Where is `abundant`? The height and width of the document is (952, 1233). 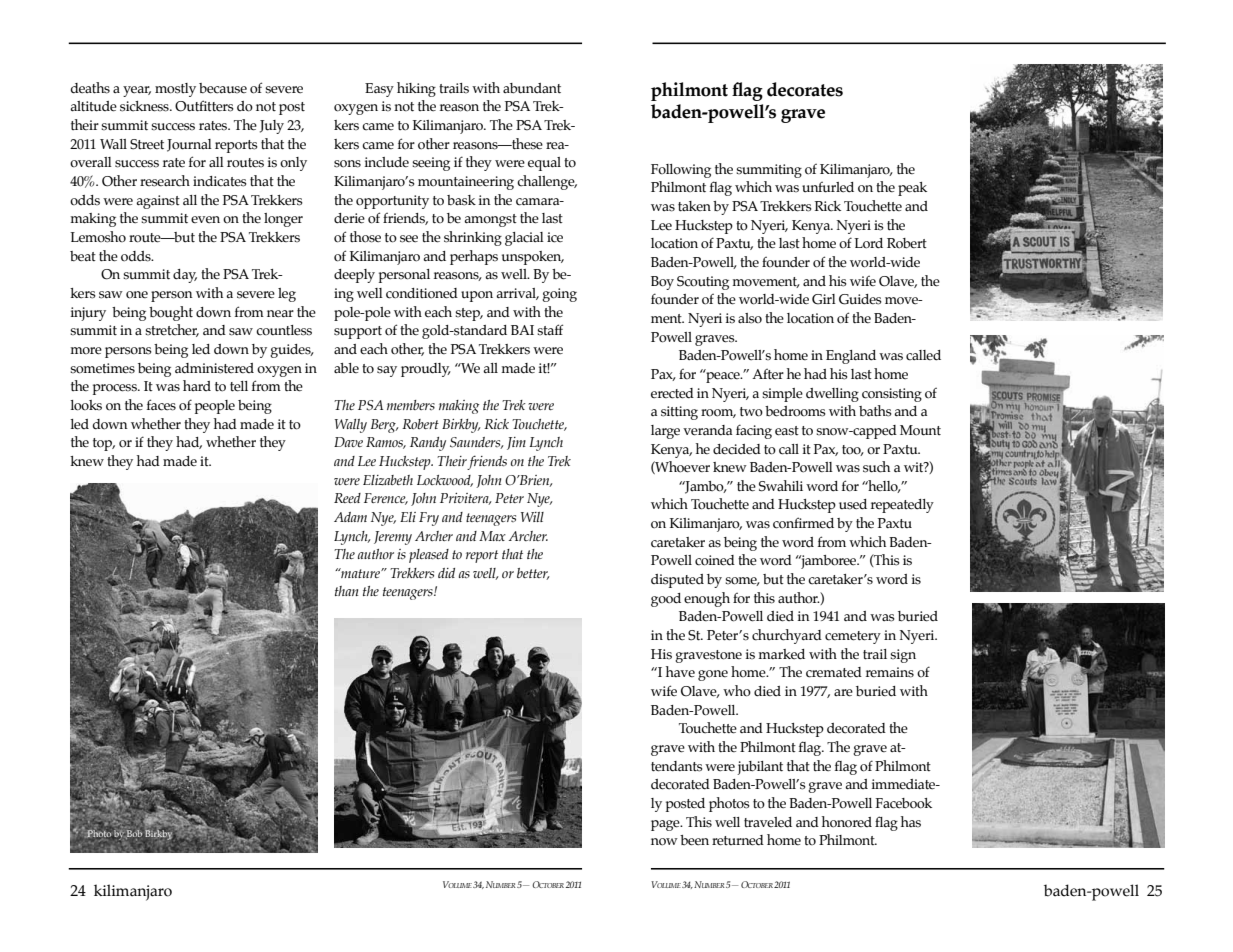
abundant is located at coordinates (532, 88).
